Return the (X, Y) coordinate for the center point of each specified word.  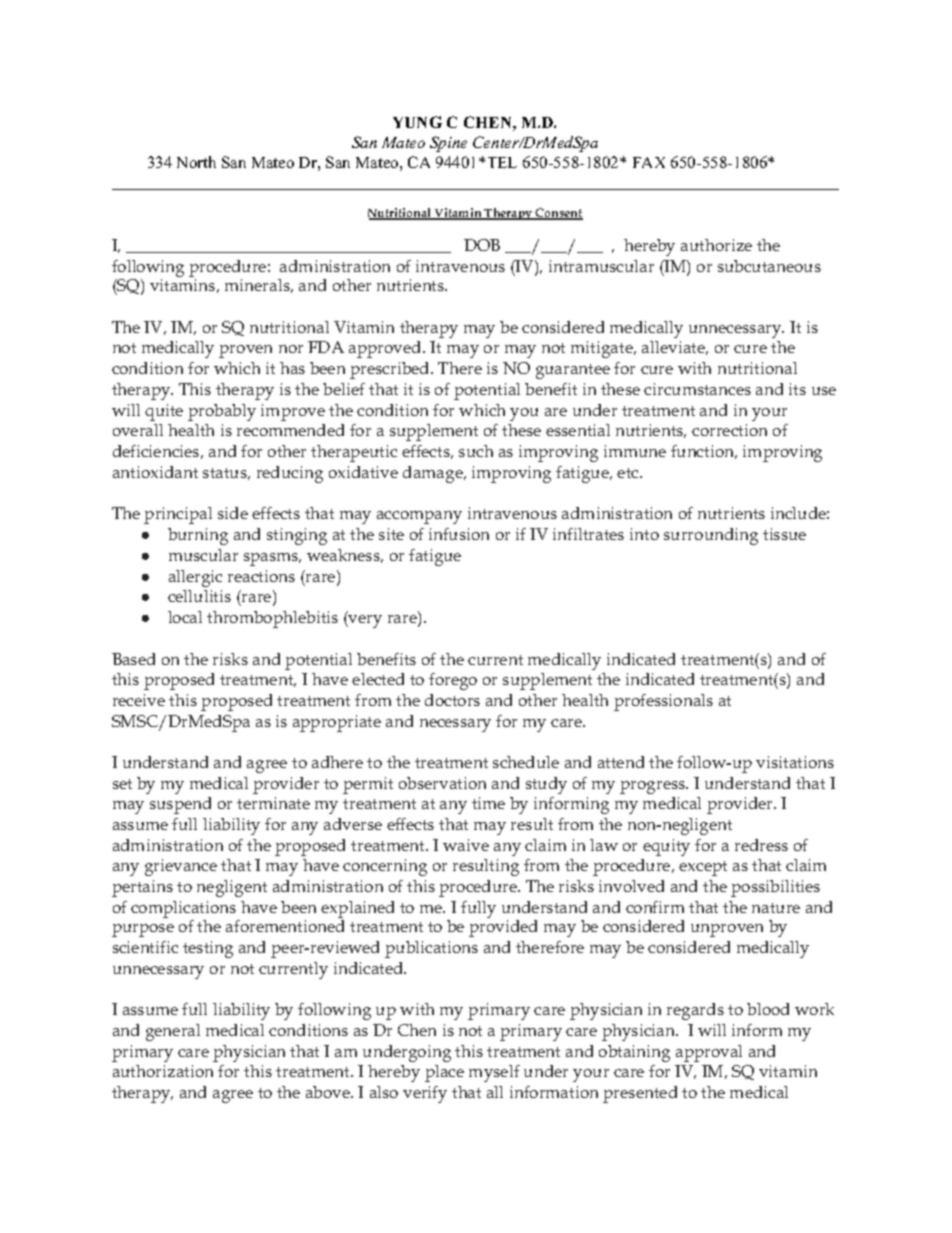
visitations (795, 762)
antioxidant (155, 472)
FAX (649, 162)
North (196, 162)
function (704, 452)
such (476, 451)
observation (442, 783)
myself (494, 1073)
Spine (448, 144)
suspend (180, 805)
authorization (163, 1071)
